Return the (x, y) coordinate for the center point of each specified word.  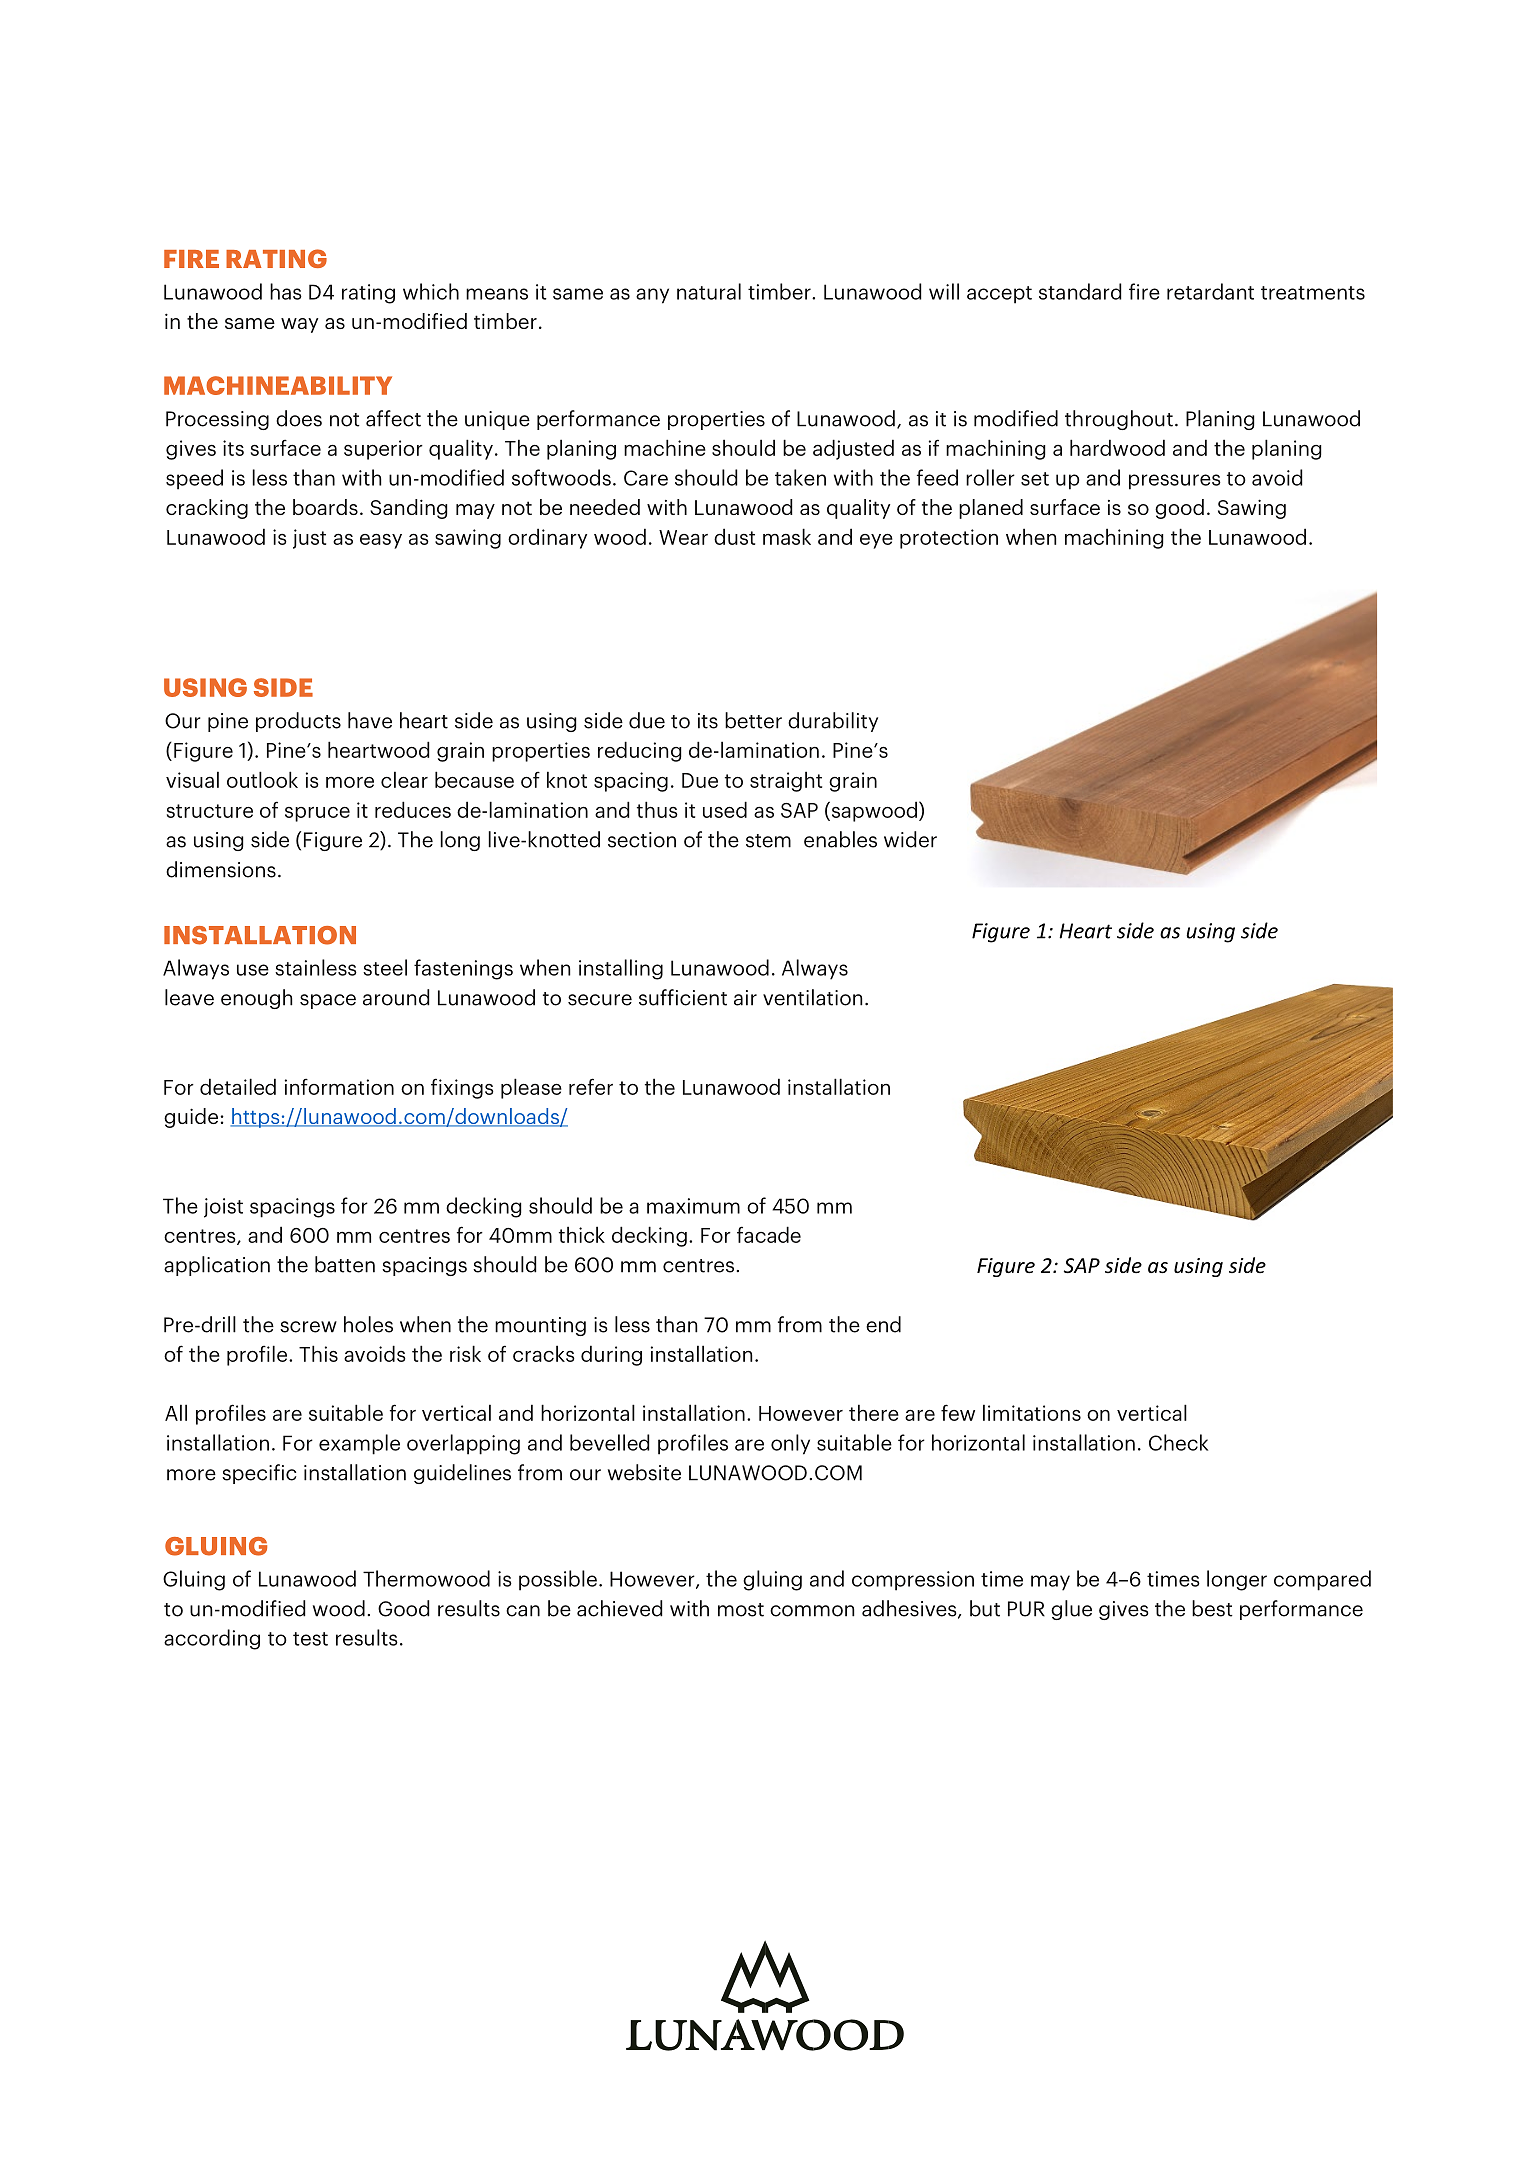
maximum (693, 1206)
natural (709, 291)
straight (786, 781)
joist (223, 1208)
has (286, 291)
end (883, 1324)
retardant (1210, 291)
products (298, 722)
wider (910, 839)
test (310, 1639)
